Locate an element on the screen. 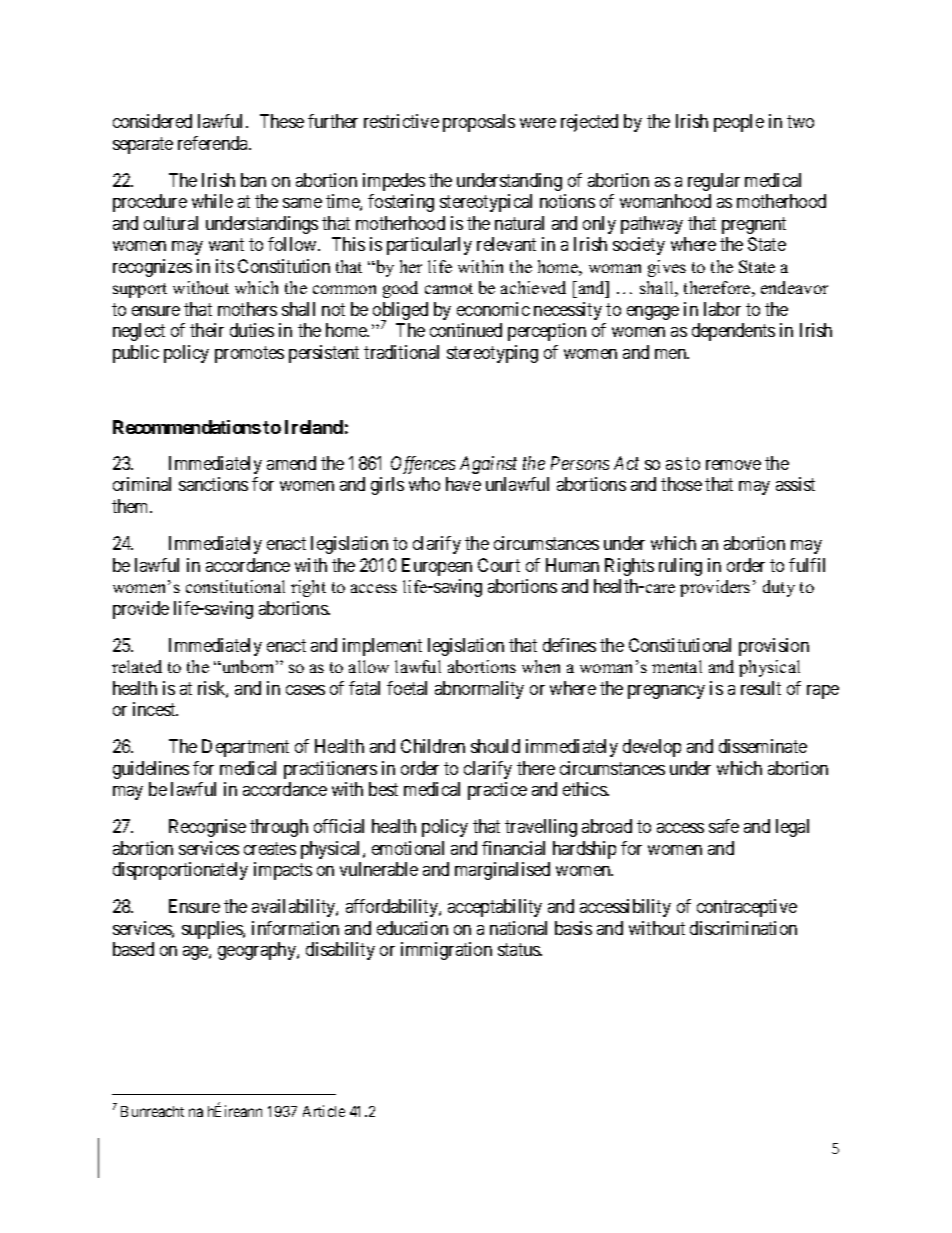  sanctions is located at coordinates (213, 484).
